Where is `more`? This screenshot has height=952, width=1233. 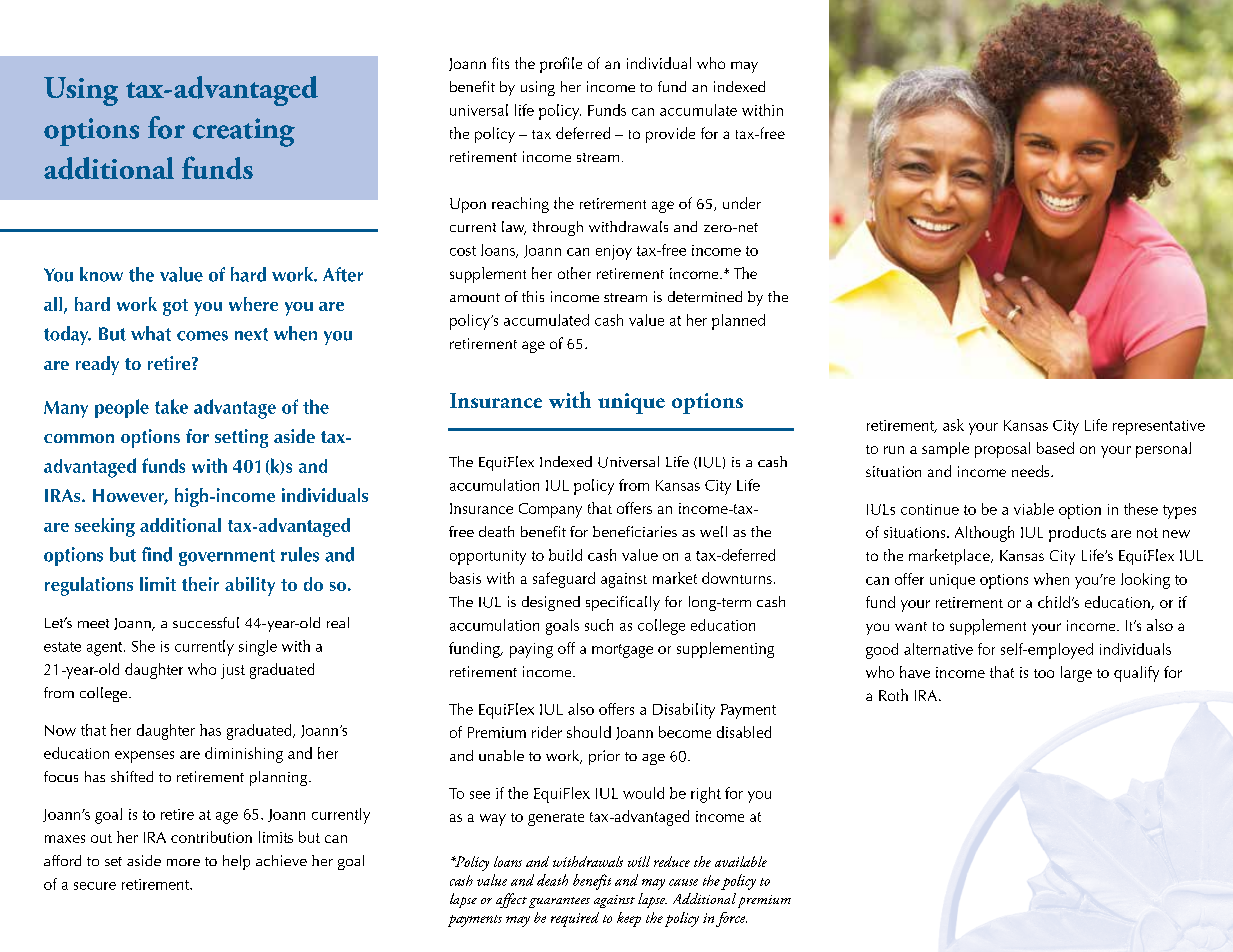
more is located at coordinates (183, 862).
